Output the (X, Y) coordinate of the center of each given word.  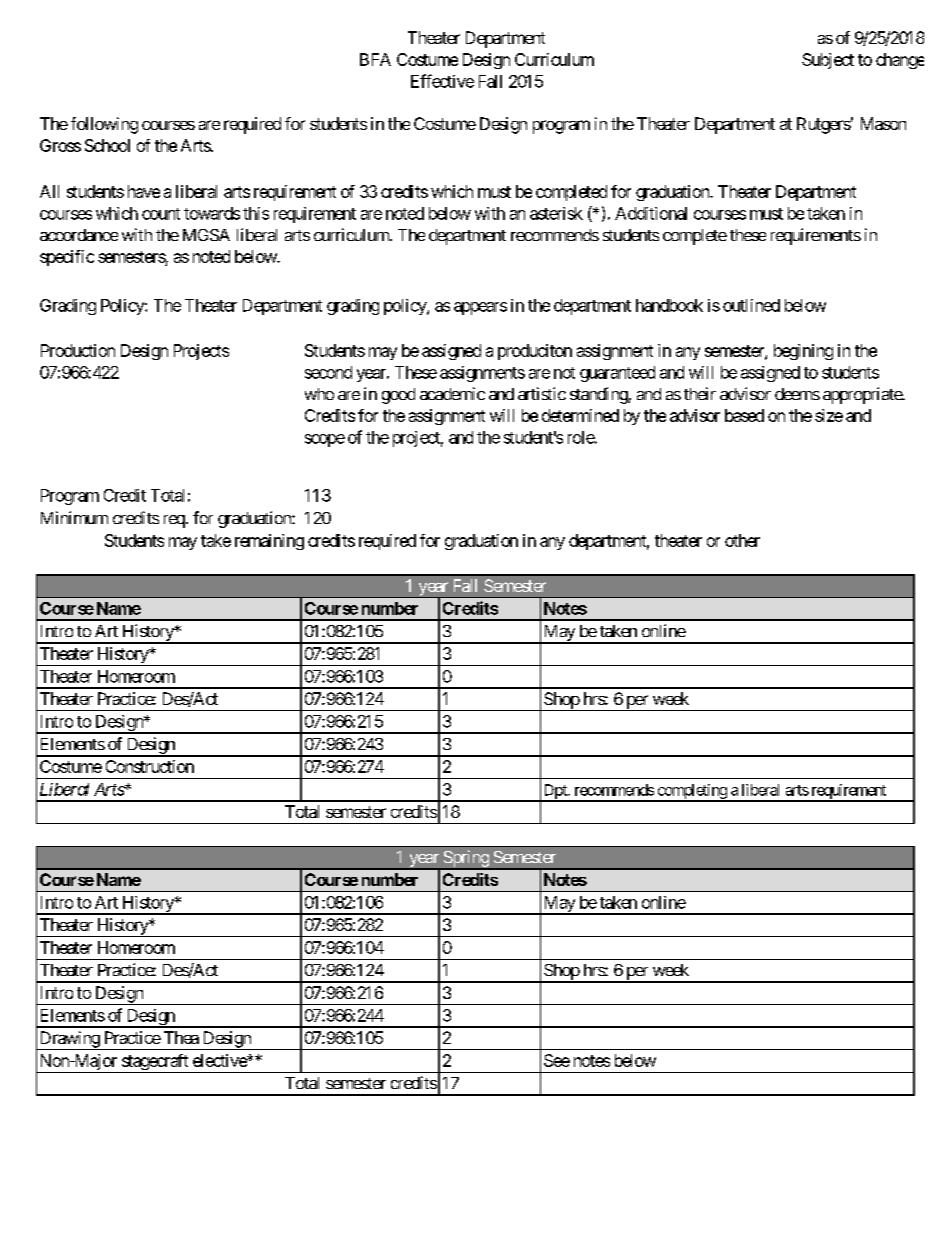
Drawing (69, 1040)
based (744, 415)
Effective (442, 81)
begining (803, 352)
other (742, 540)
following (104, 125)
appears (480, 308)
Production (78, 350)
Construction (150, 766)
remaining (269, 542)
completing (692, 792)
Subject (828, 61)
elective (220, 1060)
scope (325, 440)
